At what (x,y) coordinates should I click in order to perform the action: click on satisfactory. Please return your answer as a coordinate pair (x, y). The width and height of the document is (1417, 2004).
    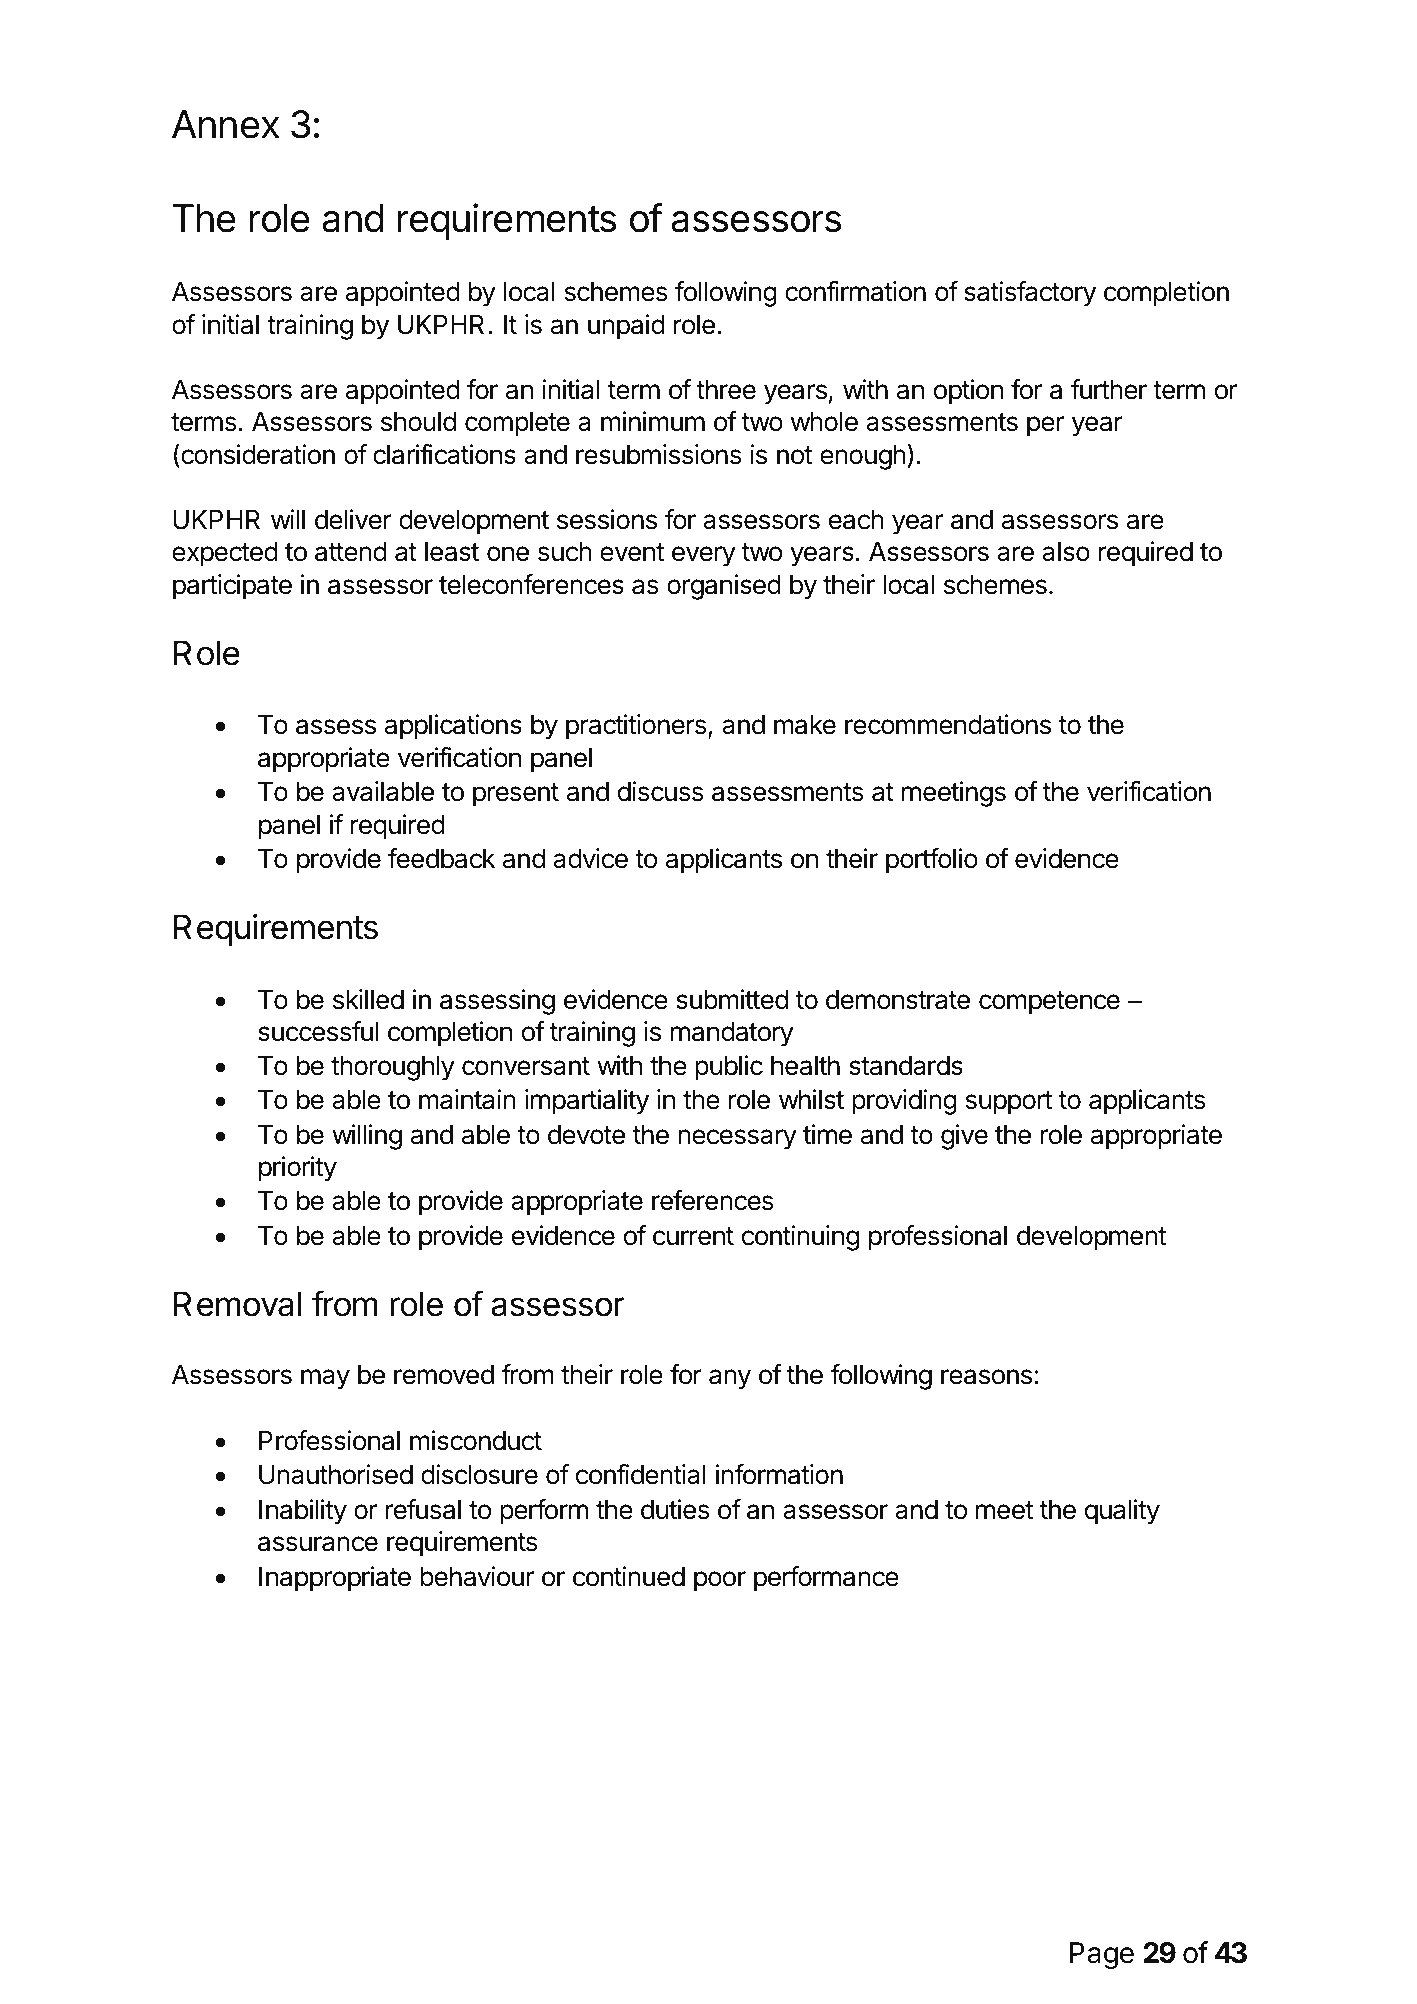
    Looking at the image, I should click on (1030, 294).
